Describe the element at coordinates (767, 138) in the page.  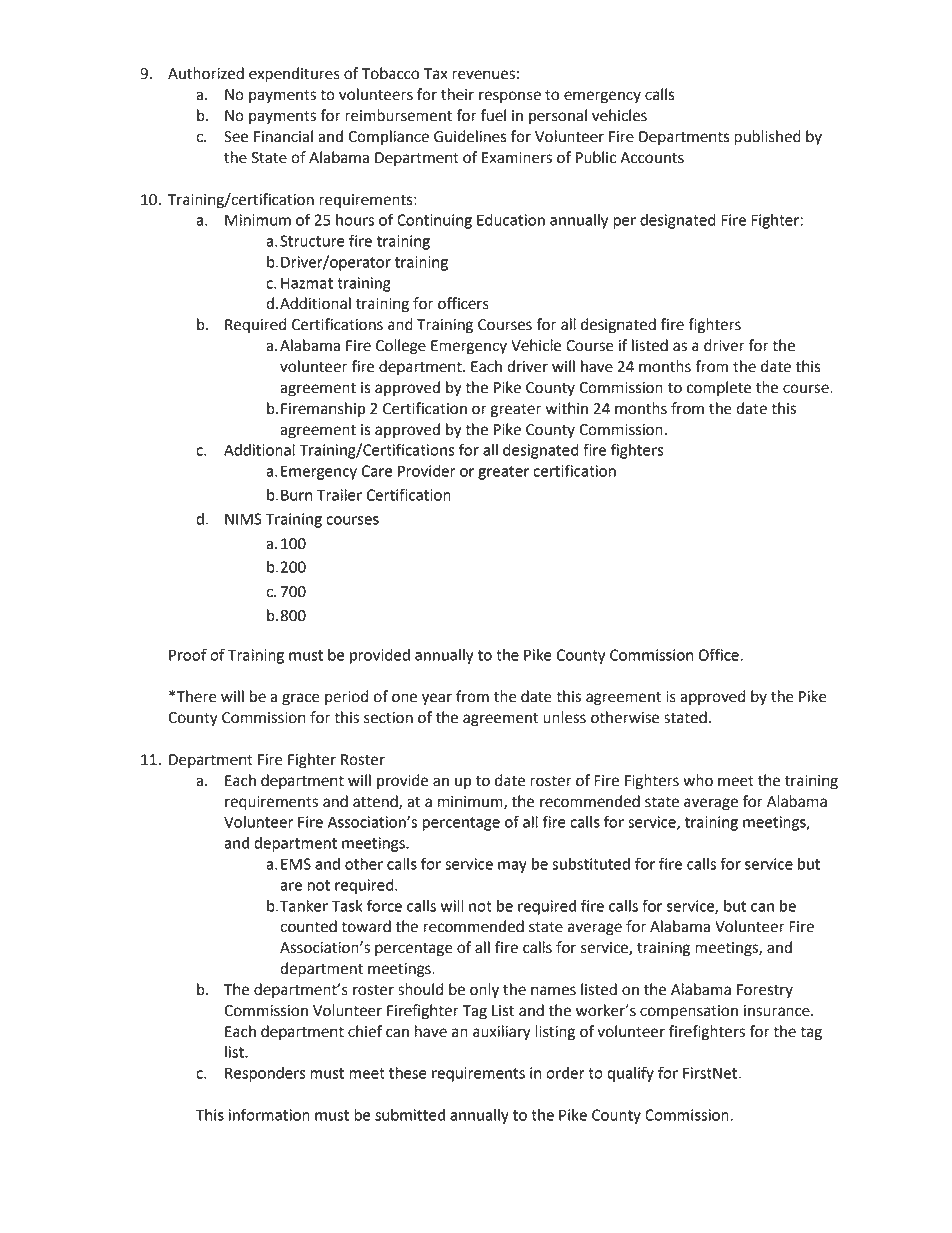
I see `published` at that location.
